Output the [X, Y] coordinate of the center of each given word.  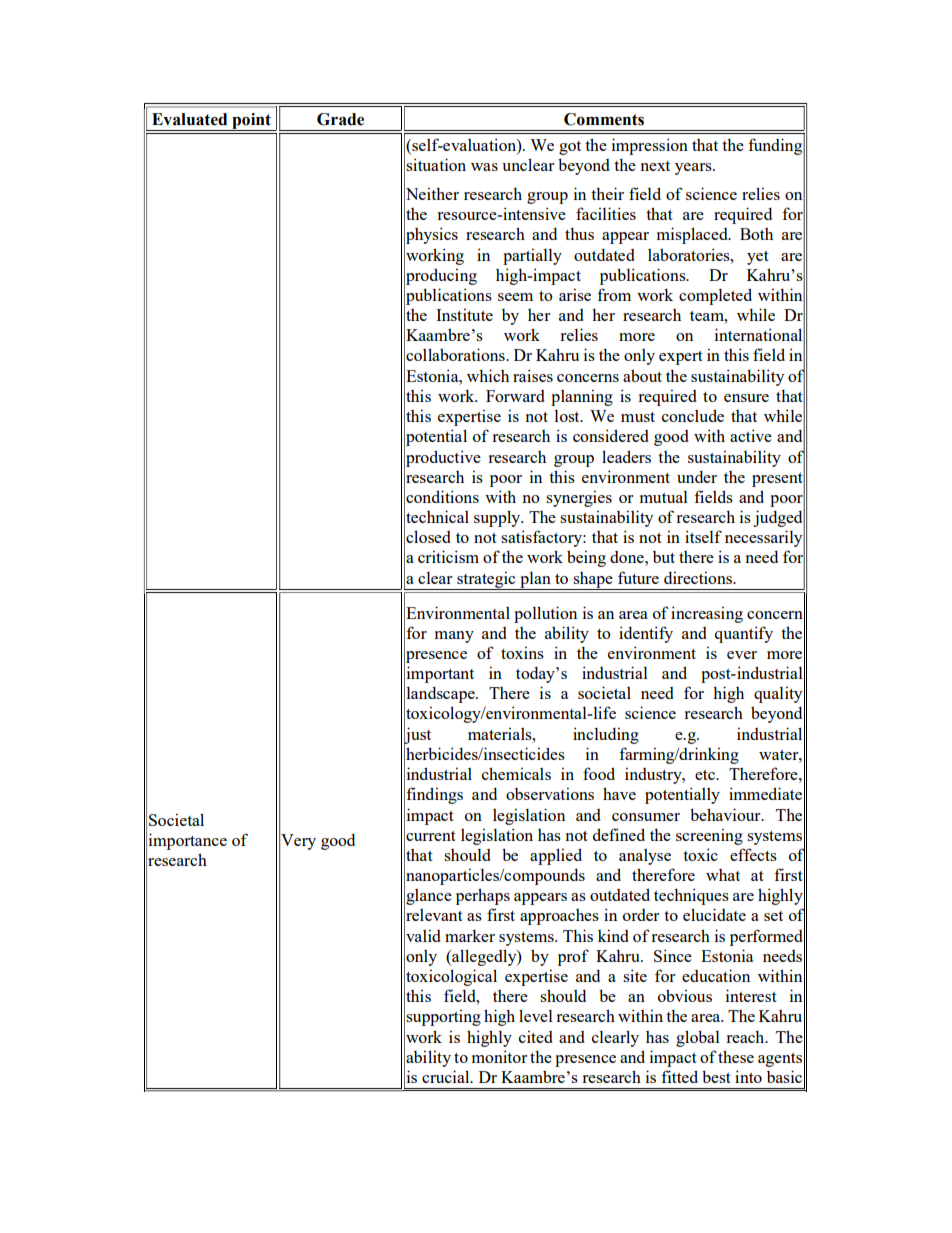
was [484, 167]
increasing [707, 614]
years [694, 169]
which [488, 375]
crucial [447, 1076]
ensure [746, 398]
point [251, 122]
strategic [486, 580]
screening [709, 836]
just [417, 735]
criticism [448, 556]
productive [442, 458]
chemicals [516, 773]
